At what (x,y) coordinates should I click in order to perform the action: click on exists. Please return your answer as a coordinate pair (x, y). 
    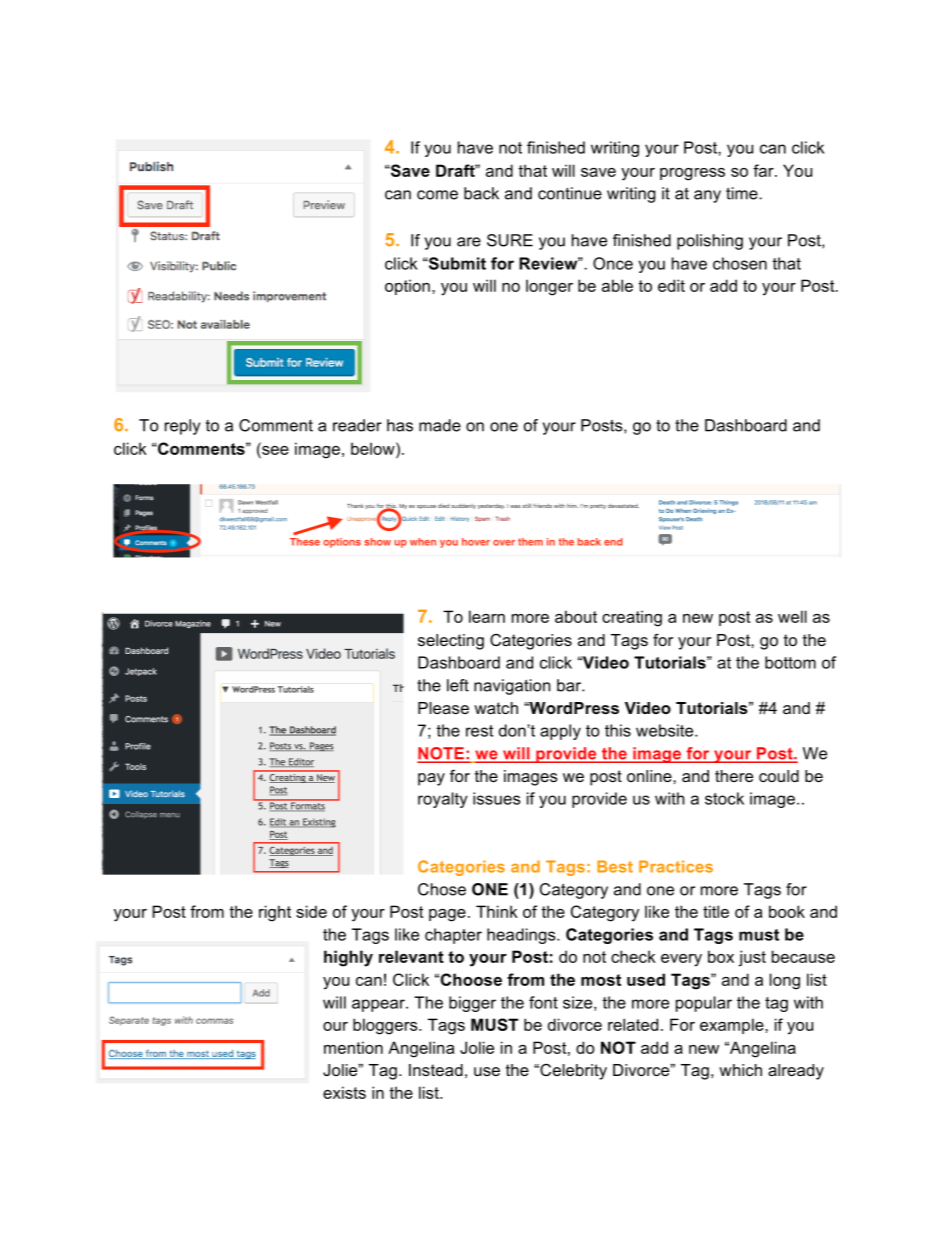
    Looking at the image, I should click on (344, 1092).
